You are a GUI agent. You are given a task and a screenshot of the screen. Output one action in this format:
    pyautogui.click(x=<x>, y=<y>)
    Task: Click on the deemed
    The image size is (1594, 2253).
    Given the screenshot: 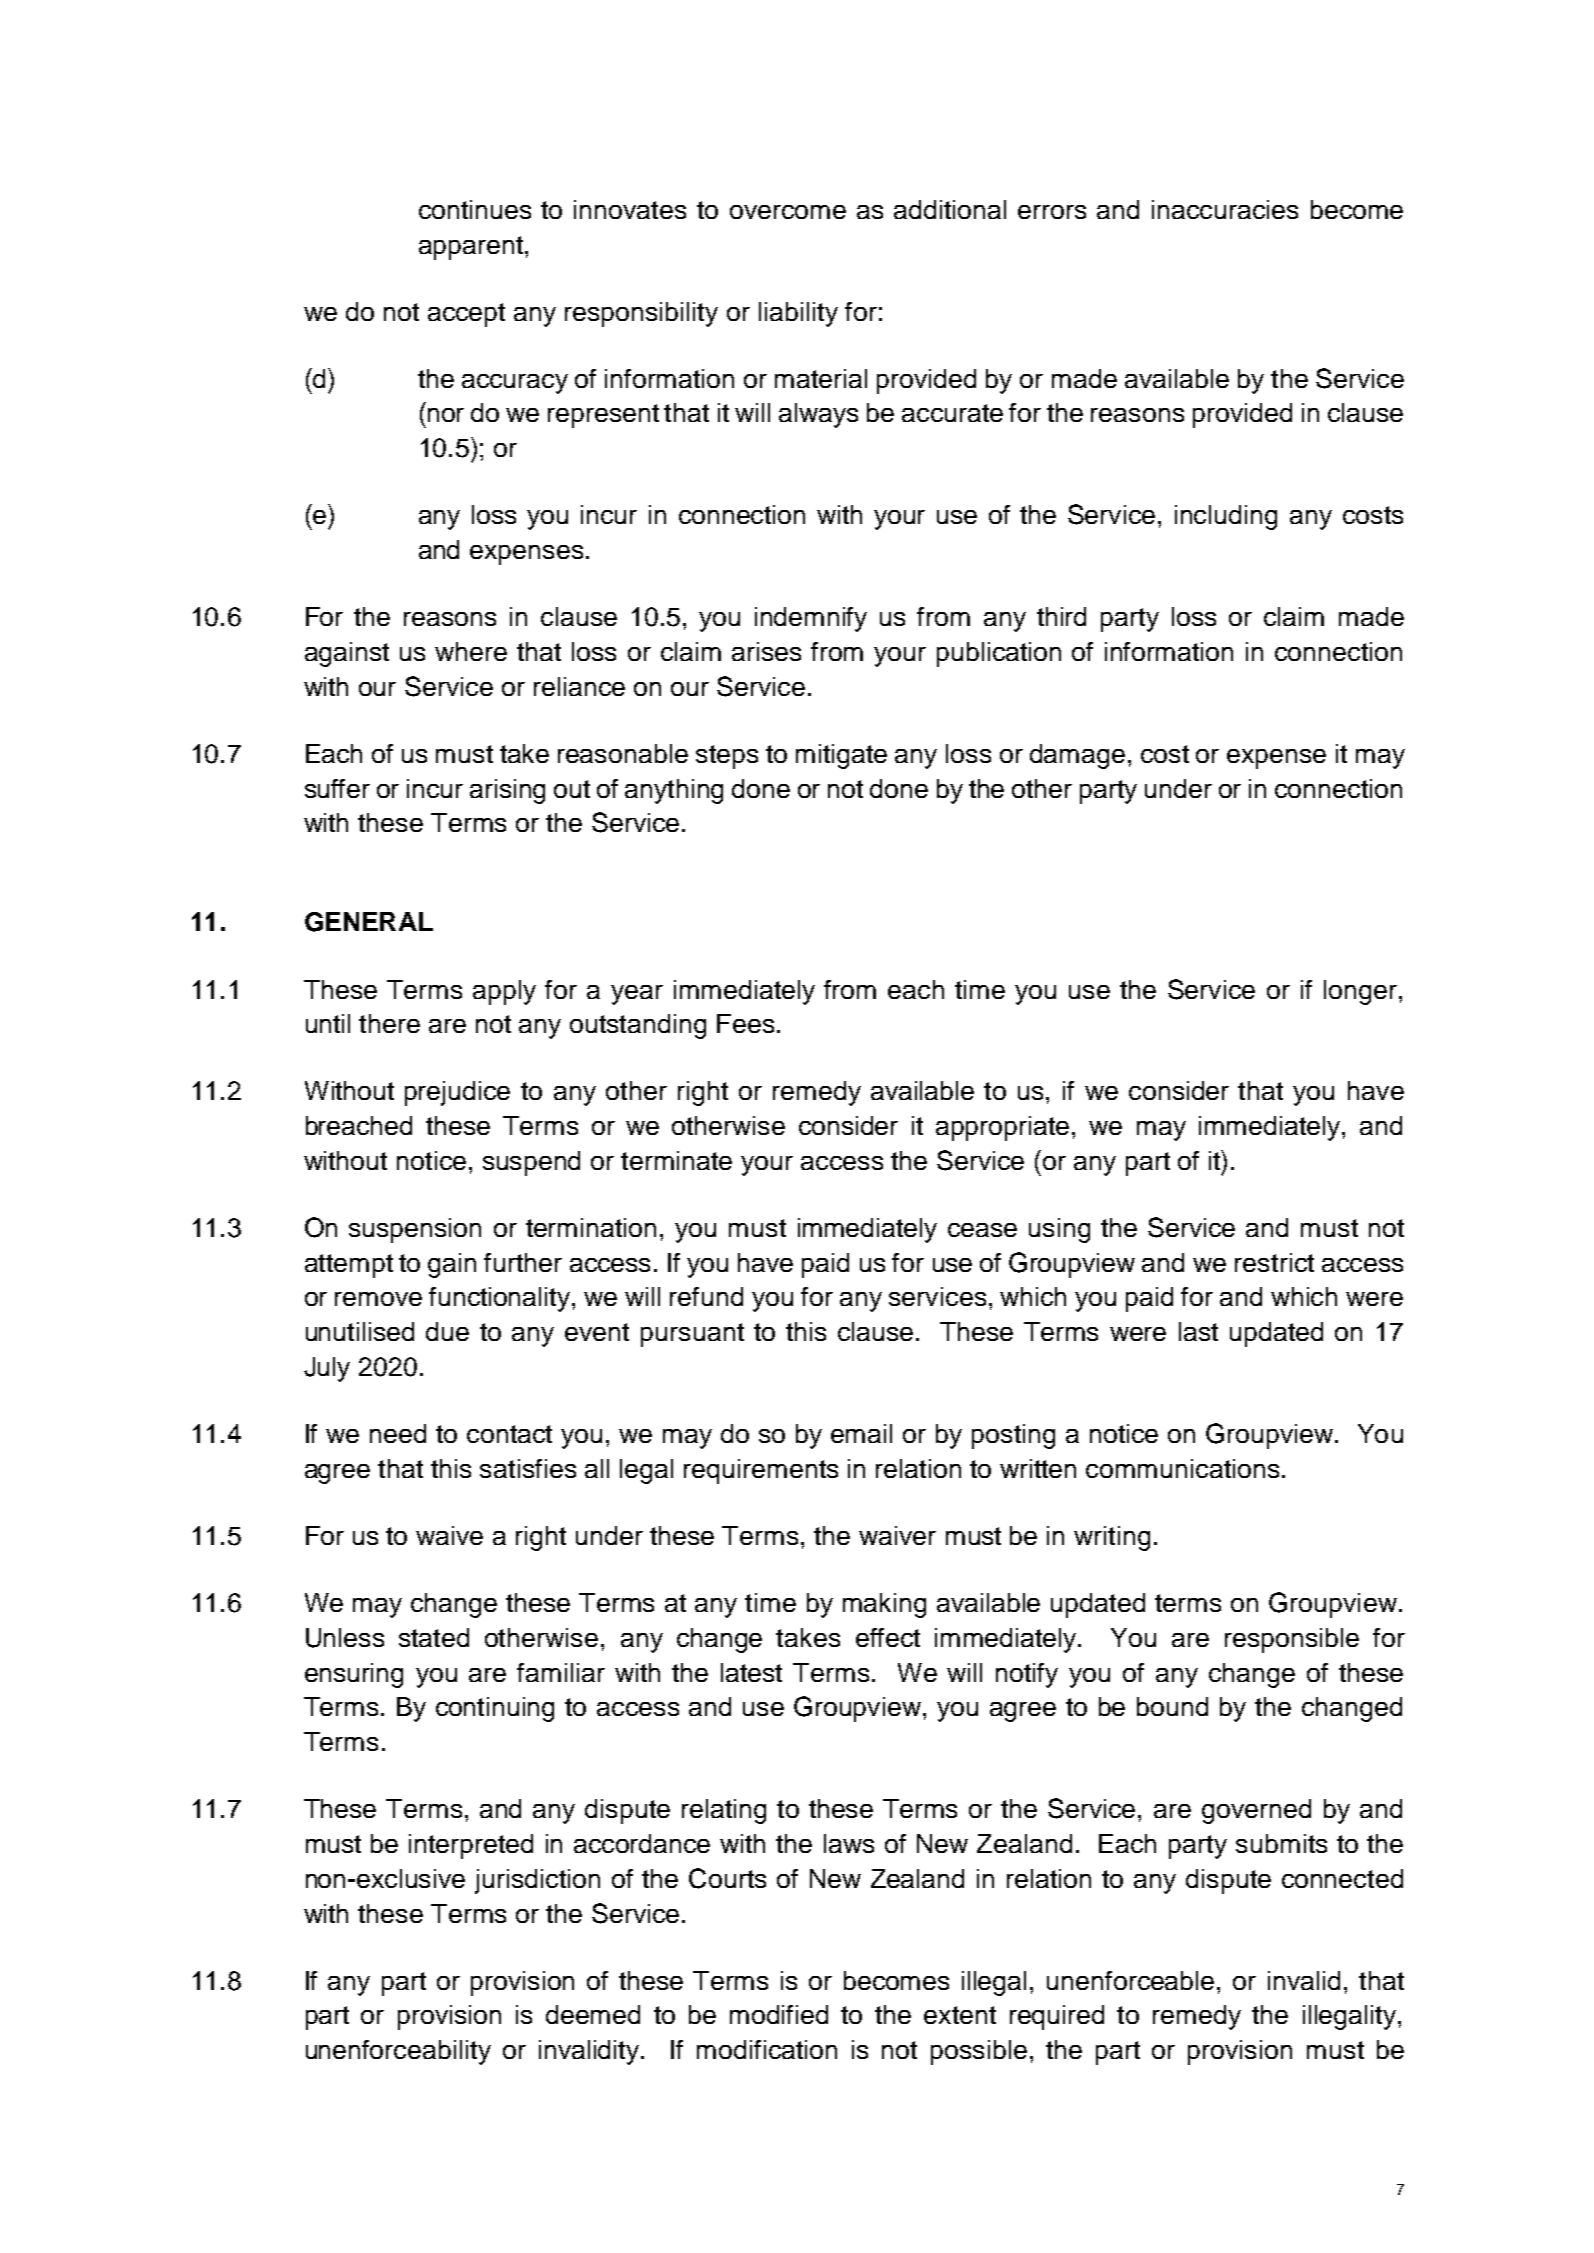 What is the action you would take?
    pyautogui.click(x=593, y=2014)
